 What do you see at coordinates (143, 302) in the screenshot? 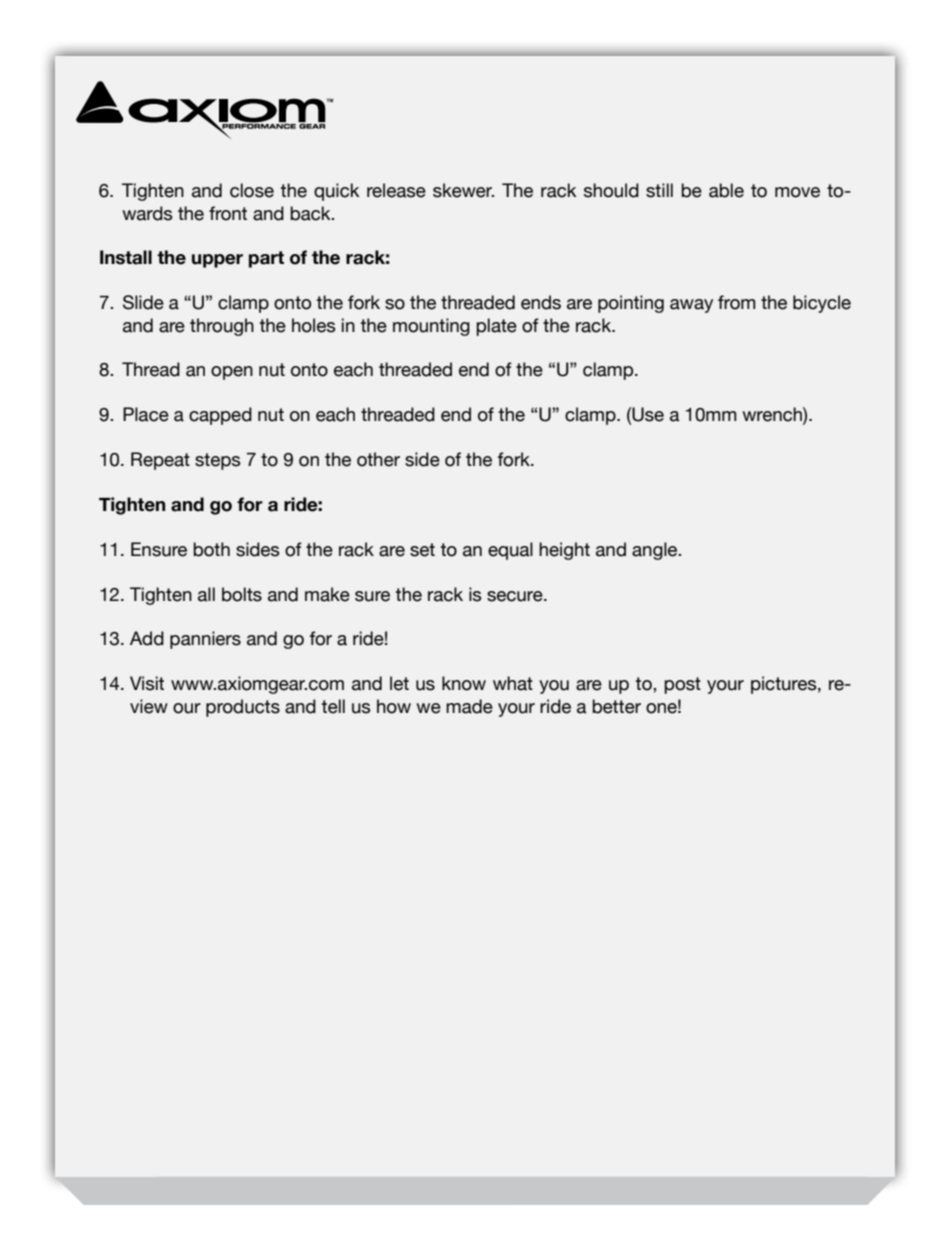
I see `Slide` at bounding box center [143, 302].
